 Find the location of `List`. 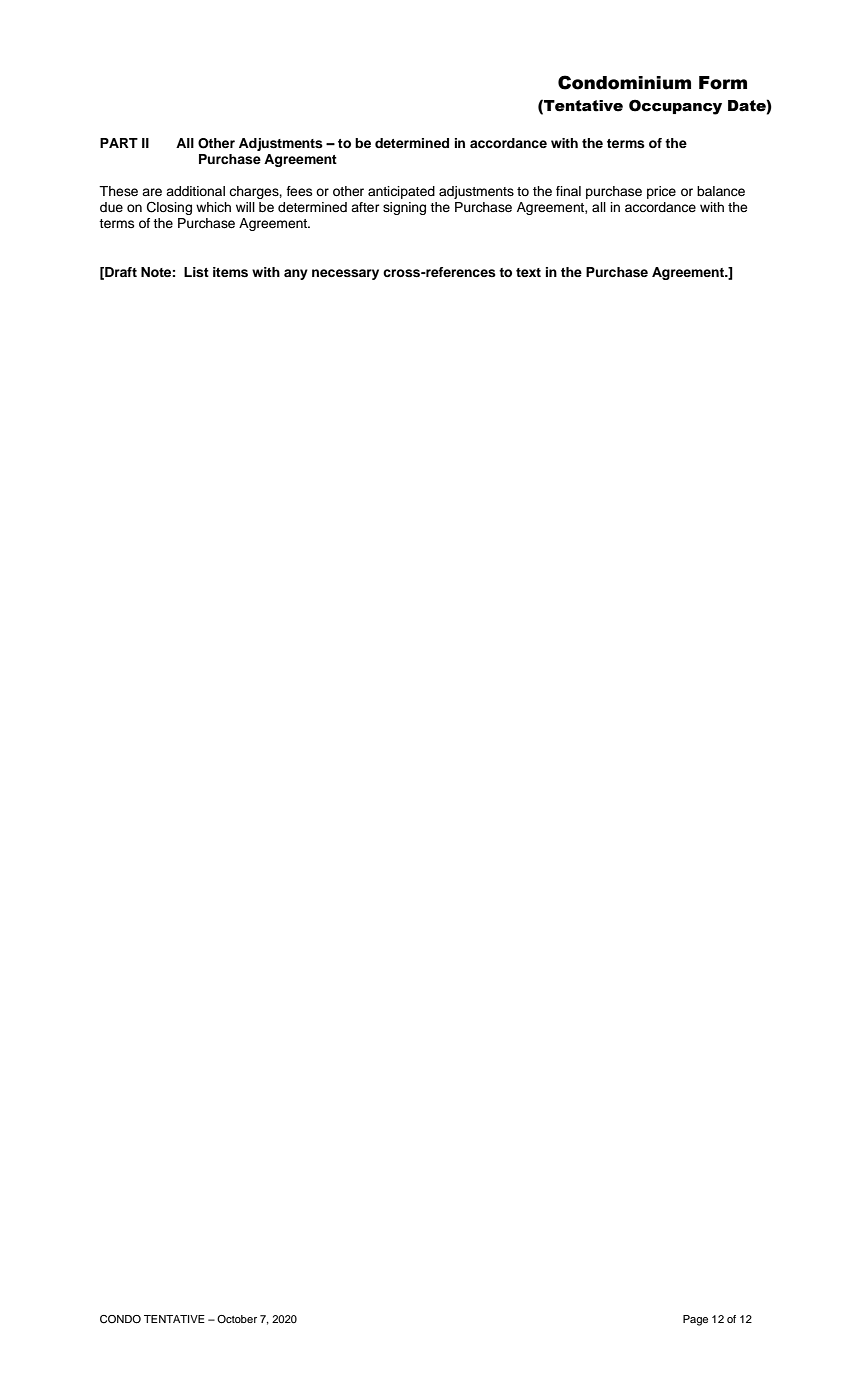

List is located at coordinates (196, 272).
